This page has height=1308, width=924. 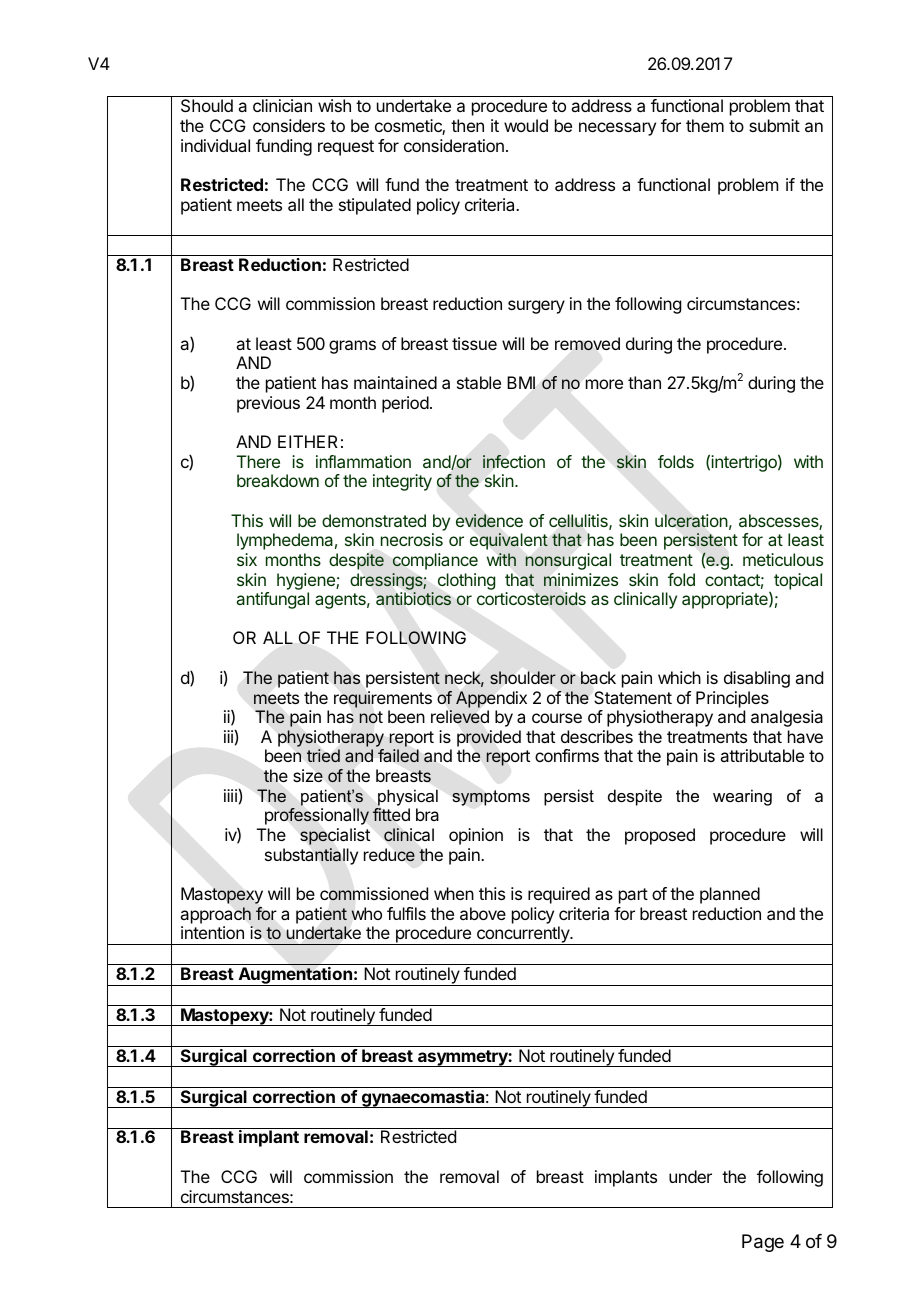 What do you see at coordinates (295, 976) in the page?
I see `Augmentation` at bounding box center [295, 976].
